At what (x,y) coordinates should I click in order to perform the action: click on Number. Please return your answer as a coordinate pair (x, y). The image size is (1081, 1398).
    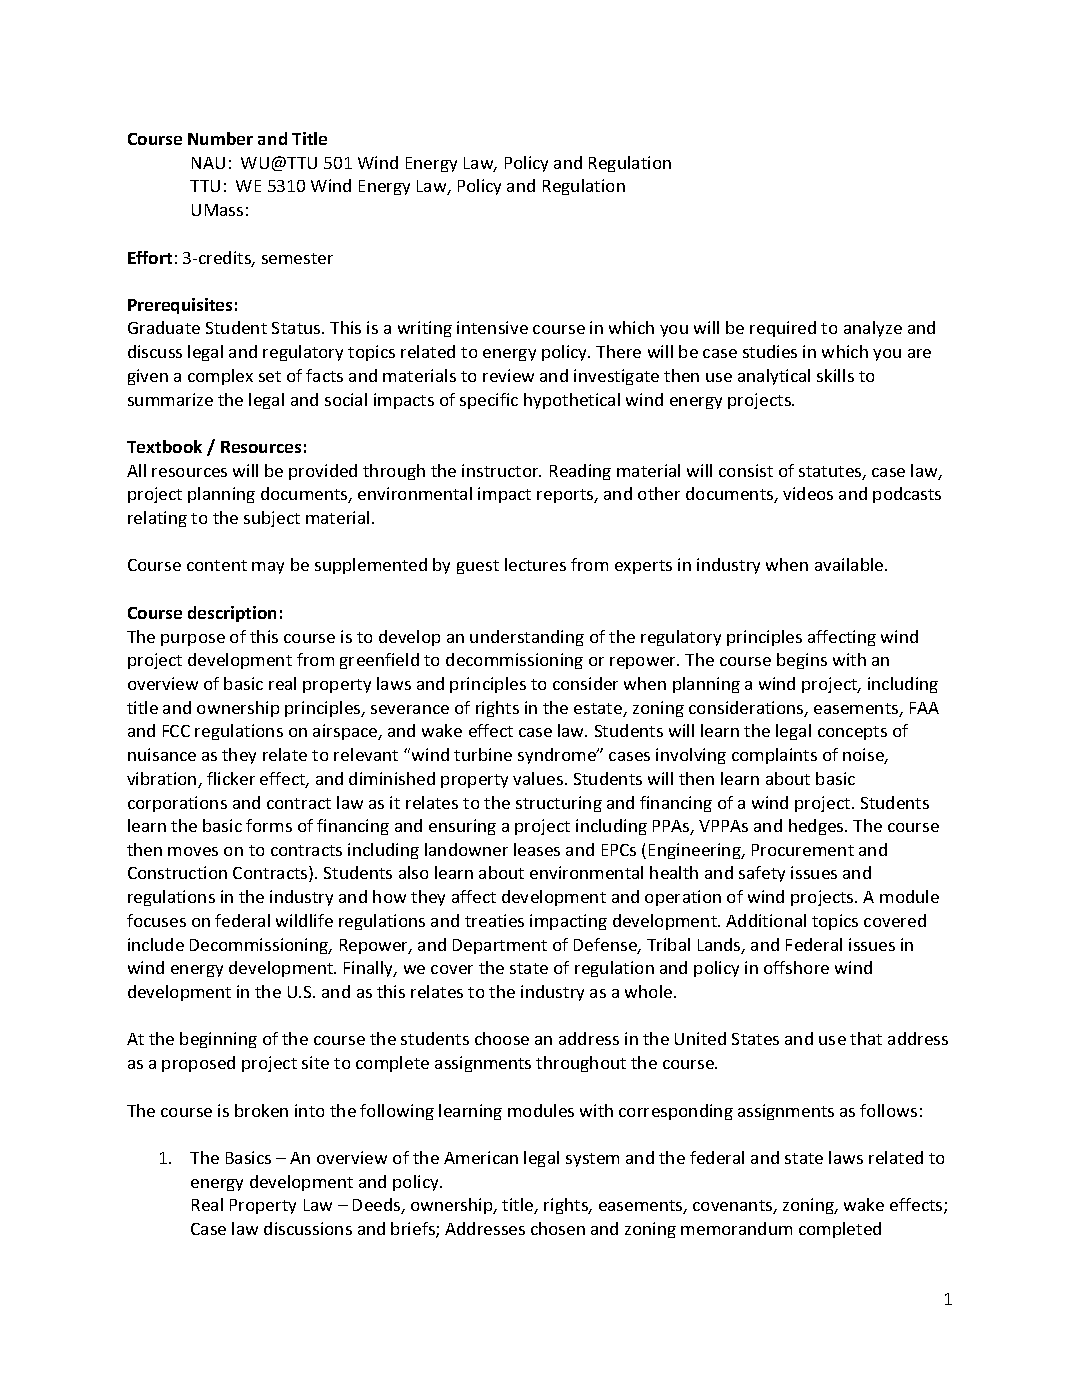
    Looking at the image, I should click on (220, 138).
